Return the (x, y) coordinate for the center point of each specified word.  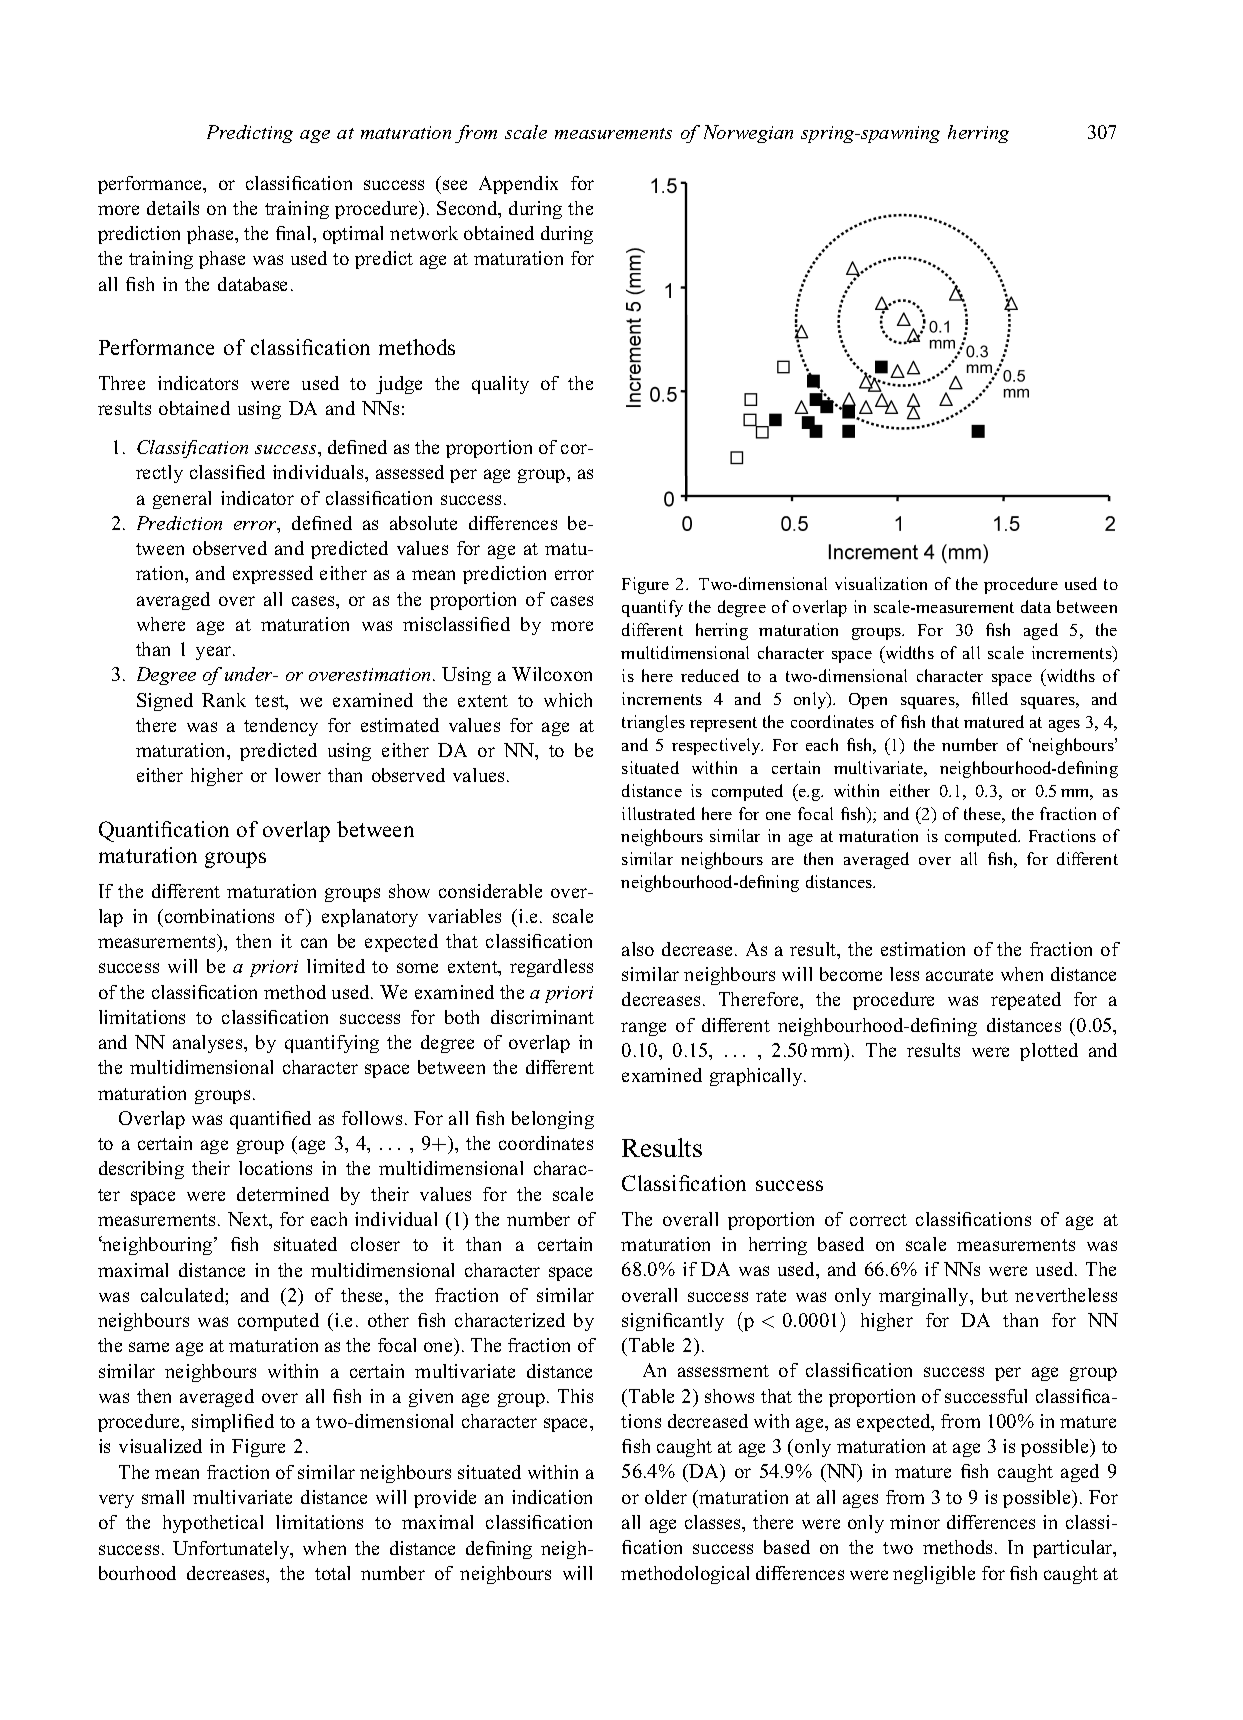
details (173, 208)
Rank (224, 700)
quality (500, 385)
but (995, 1295)
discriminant (542, 1017)
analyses (209, 1044)
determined (283, 1194)
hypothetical (213, 1524)
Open (868, 701)
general (182, 500)
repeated (1026, 1001)
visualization (881, 583)
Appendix (518, 185)
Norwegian (748, 134)
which (568, 700)
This (575, 1396)
